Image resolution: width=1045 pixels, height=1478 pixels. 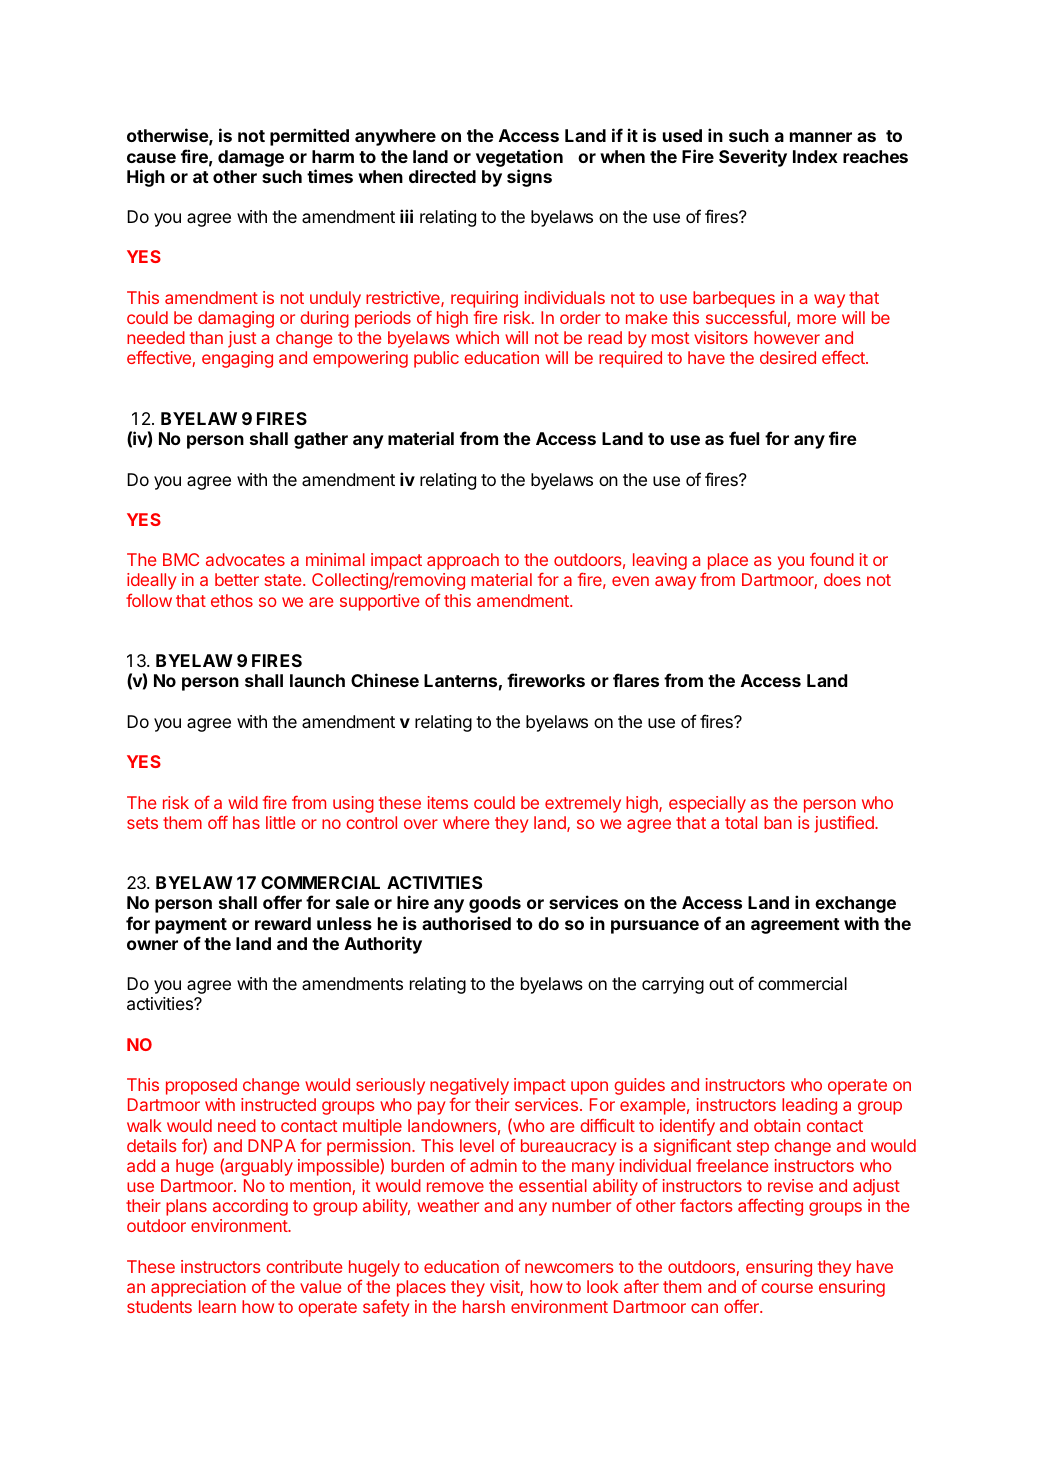 What do you see at coordinates (243, 802) in the image?
I see `wild` at bounding box center [243, 802].
